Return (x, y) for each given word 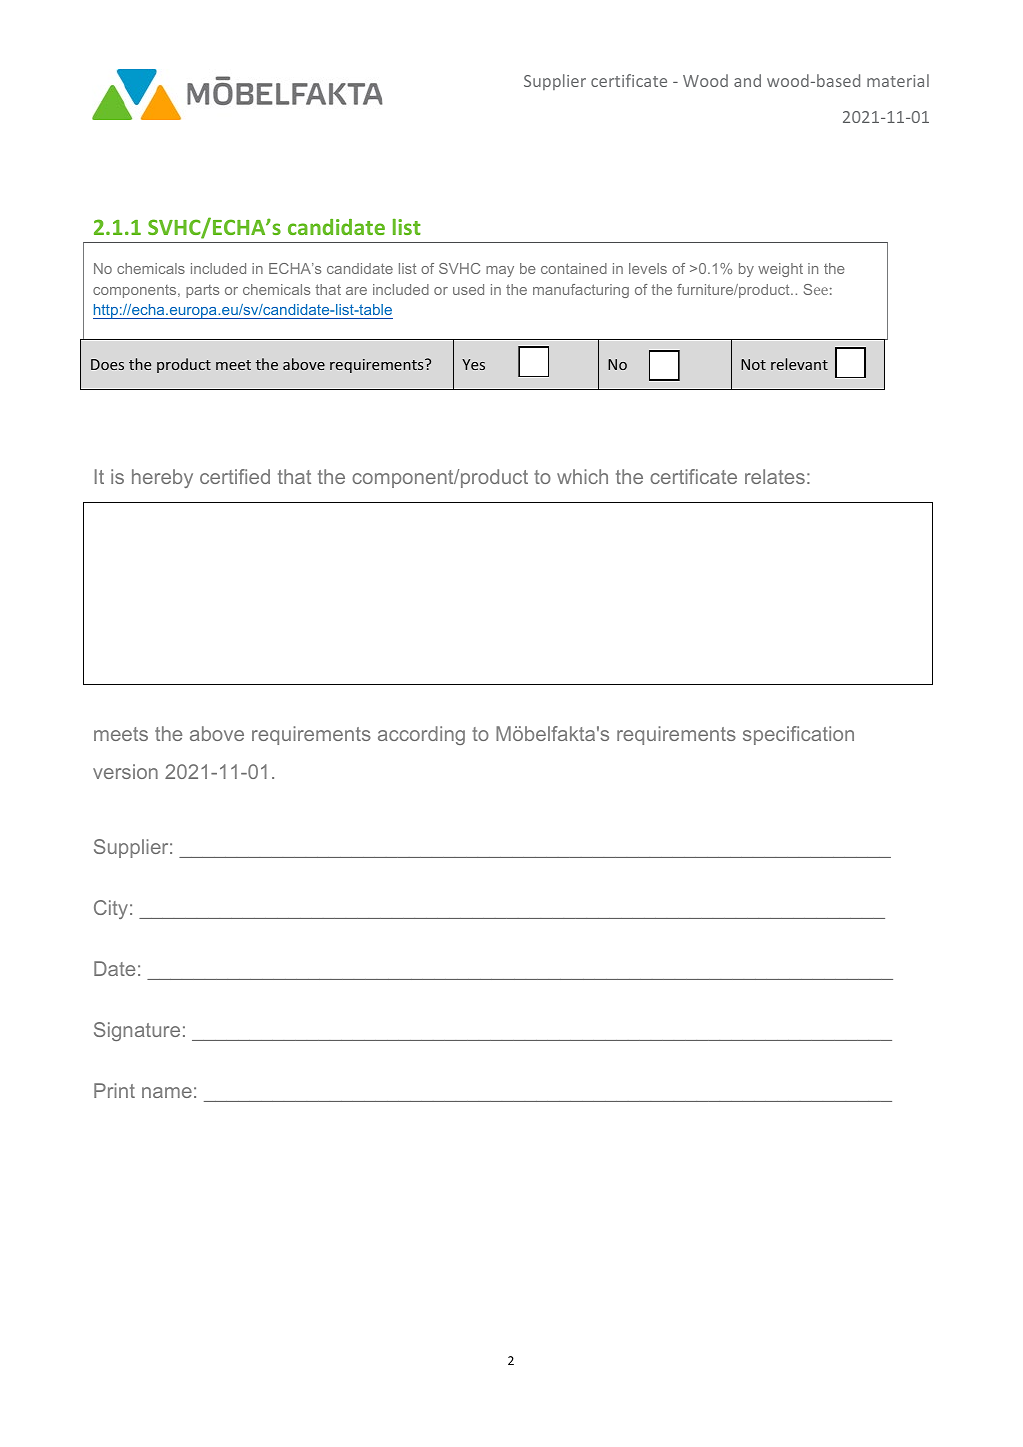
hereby (162, 478)
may (500, 271)
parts (202, 291)
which (582, 476)
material (898, 80)
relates (775, 476)
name (167, 1092)
